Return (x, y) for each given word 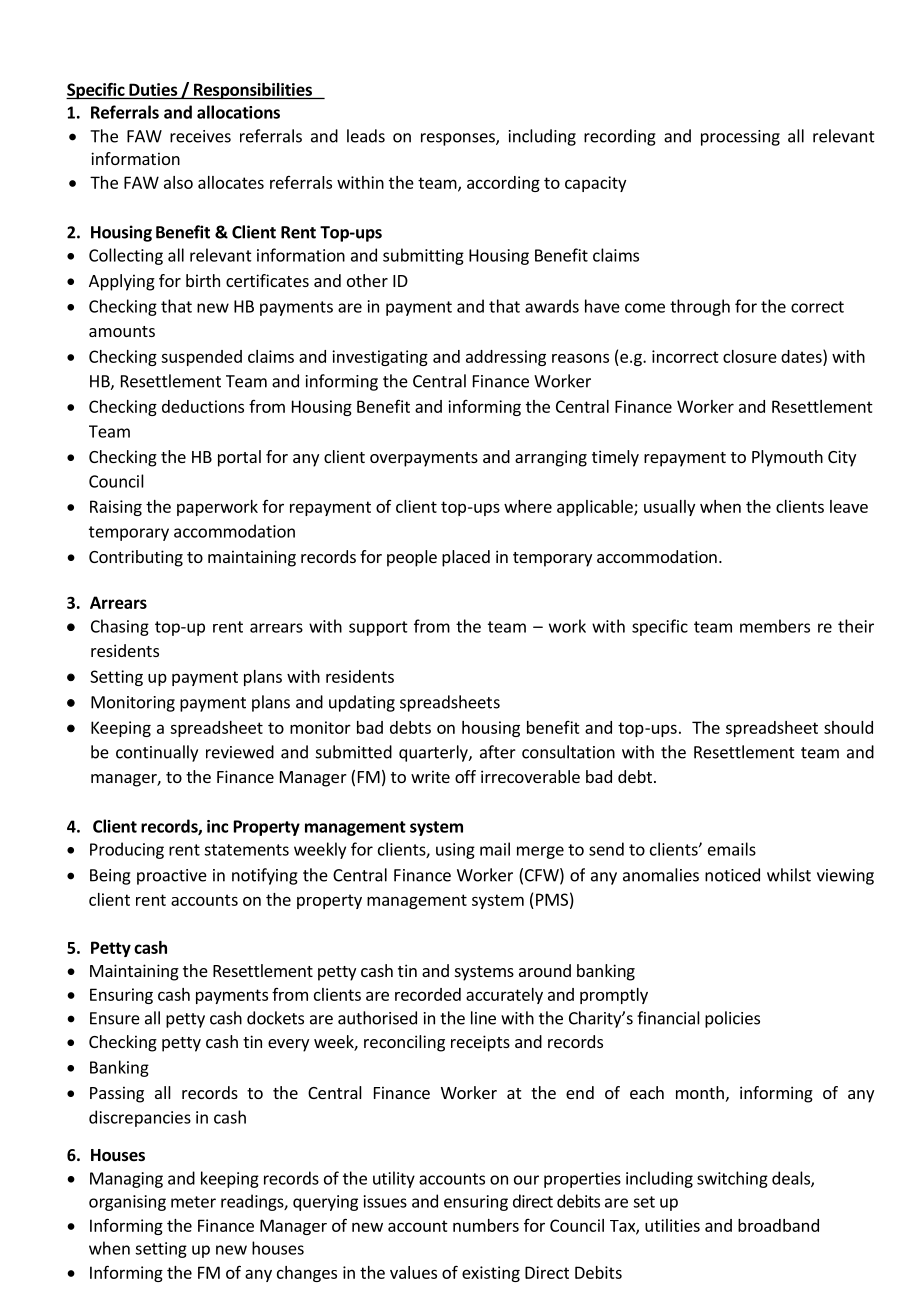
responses (459, 139)
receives (200, 136)
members (775, 626)
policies (732, 1019)
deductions (203, 406)
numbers (486, 1225)
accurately (504, 996)
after (498, 752)
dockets (275, 1018)
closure (750, 356)
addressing (506, 358)
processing (740, 138)
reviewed (240, 752)
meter (193, 1202)
